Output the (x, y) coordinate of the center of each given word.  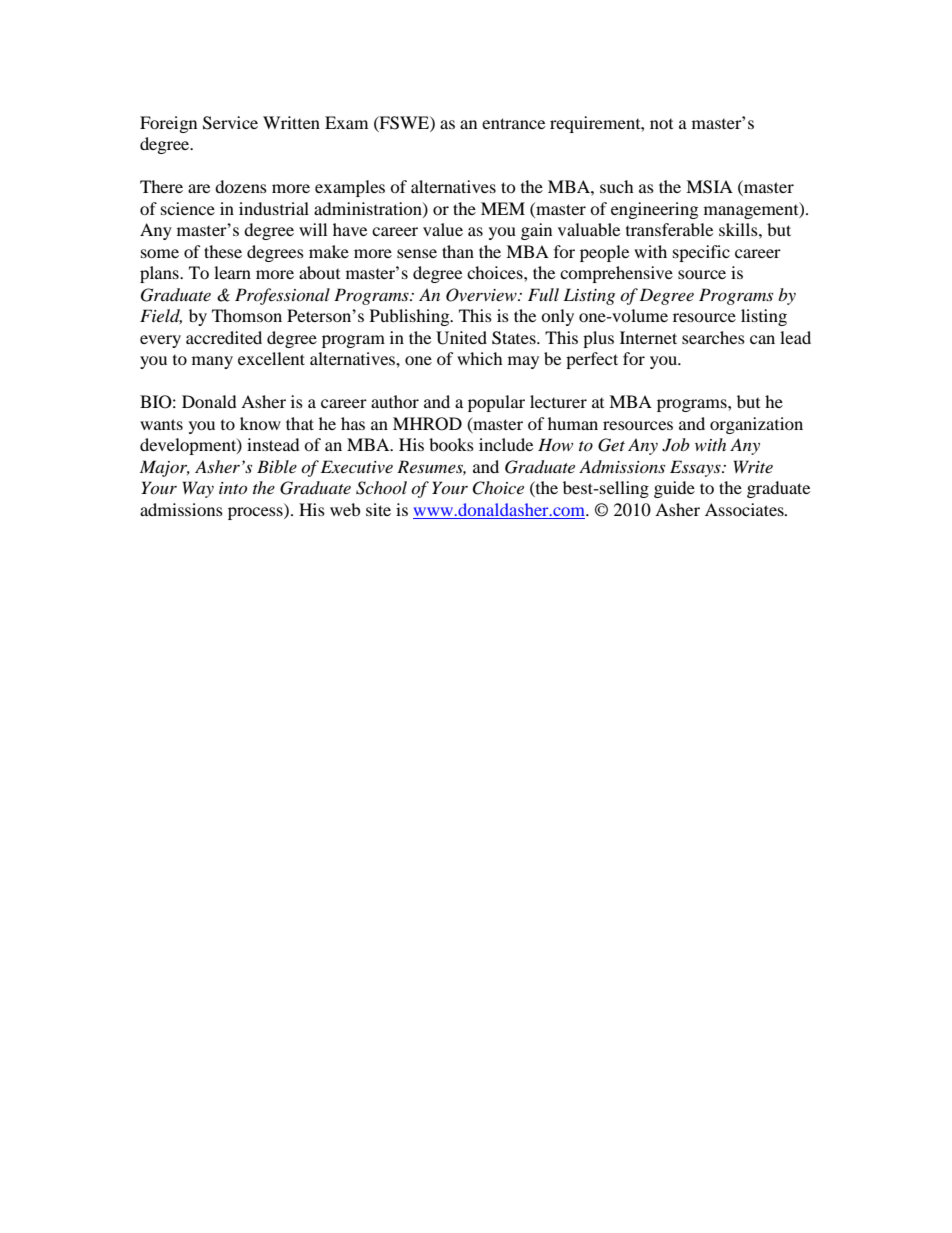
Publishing (411, 317)
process (256, 513)
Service (230, 123)
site (378, 509)
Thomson (247, 315)
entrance (513, 123)
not (661, 124)
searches (713, 337)
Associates (745, 509)
